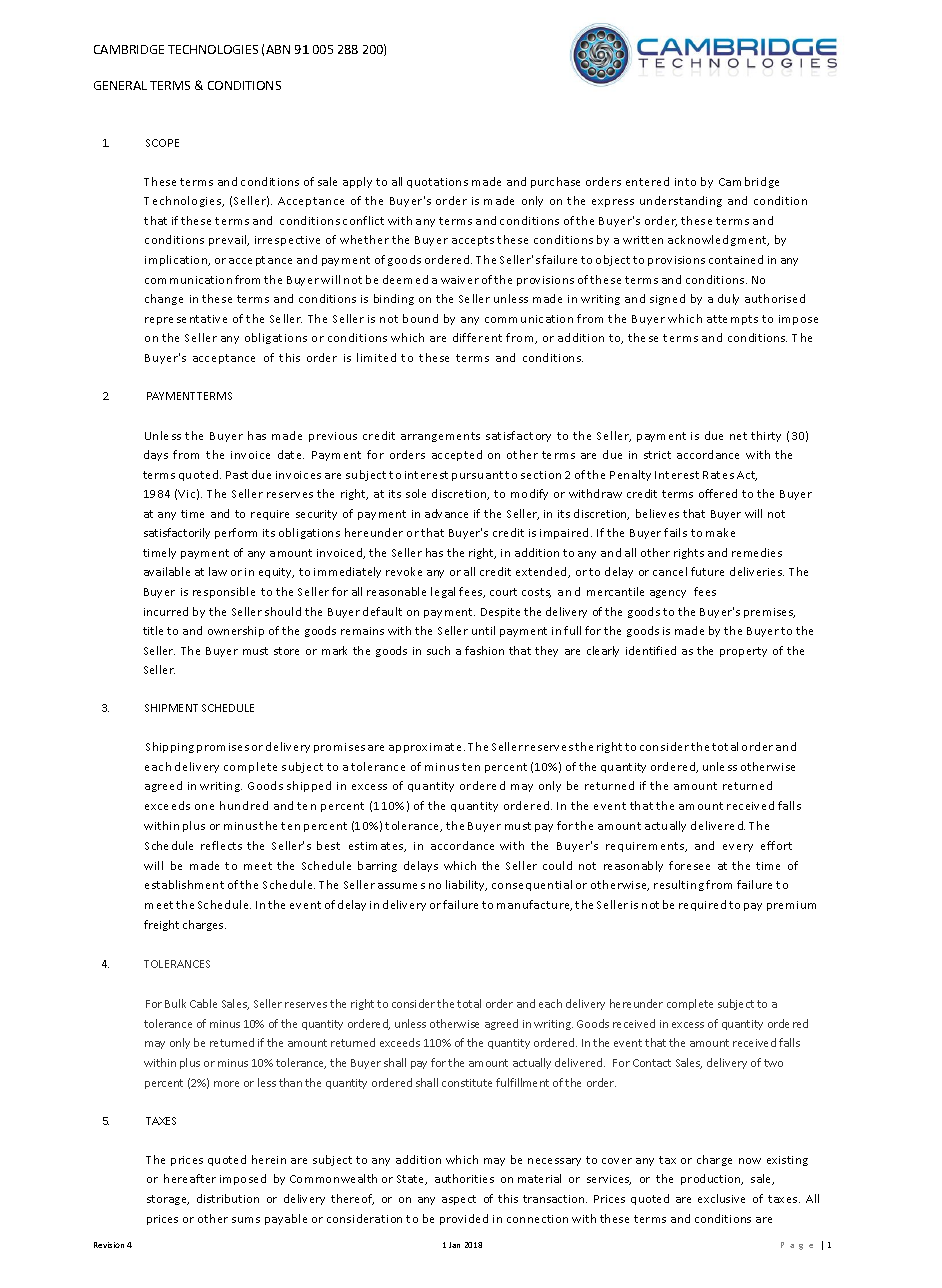 The width and height of the screenshot is (942, 1288). What do you see at coordinates (120, 85) in the screenshot?
I see `GENERAL` at bounding box center [120, 85].
